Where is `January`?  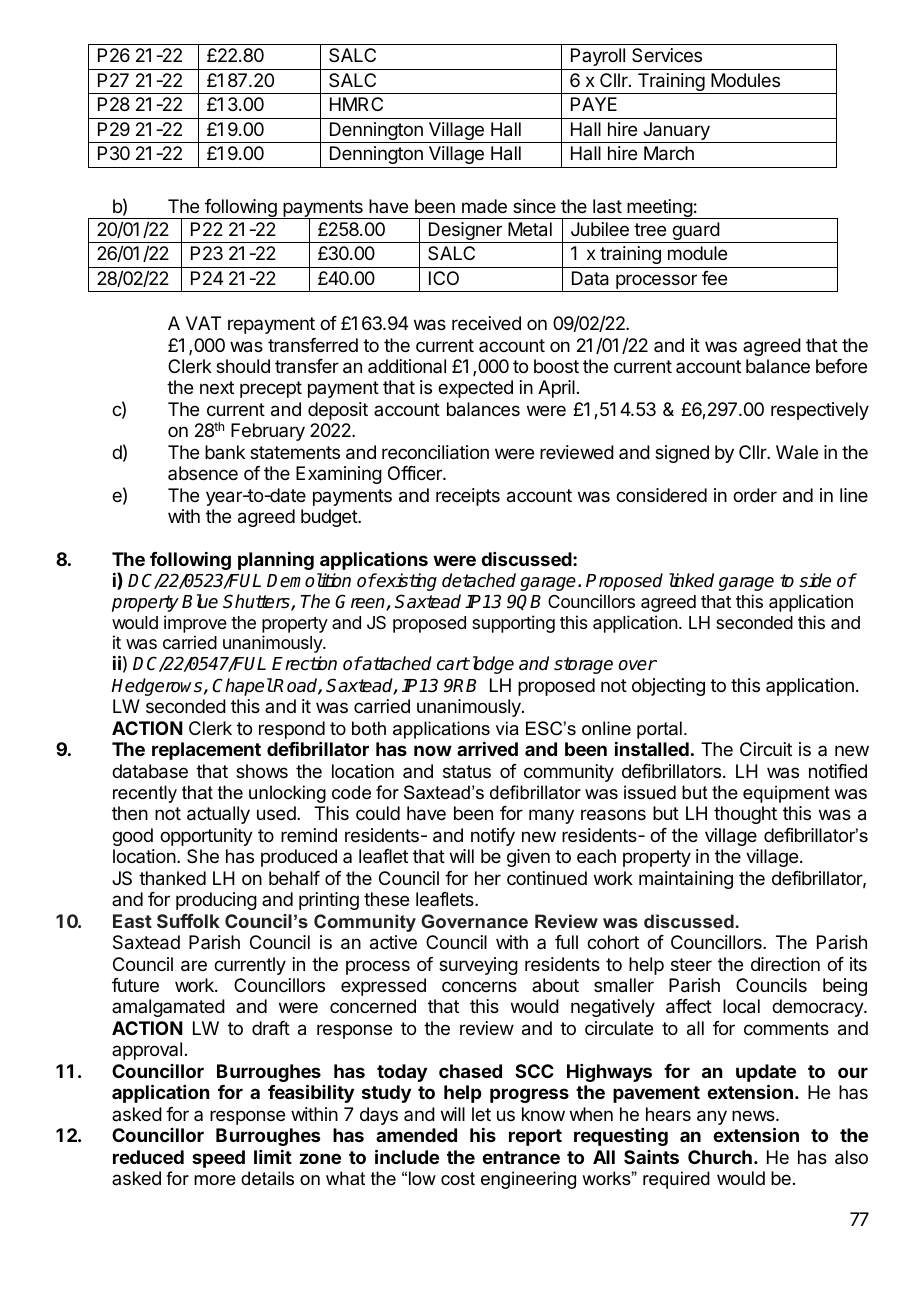
January is located at coordinates (676, 132).
